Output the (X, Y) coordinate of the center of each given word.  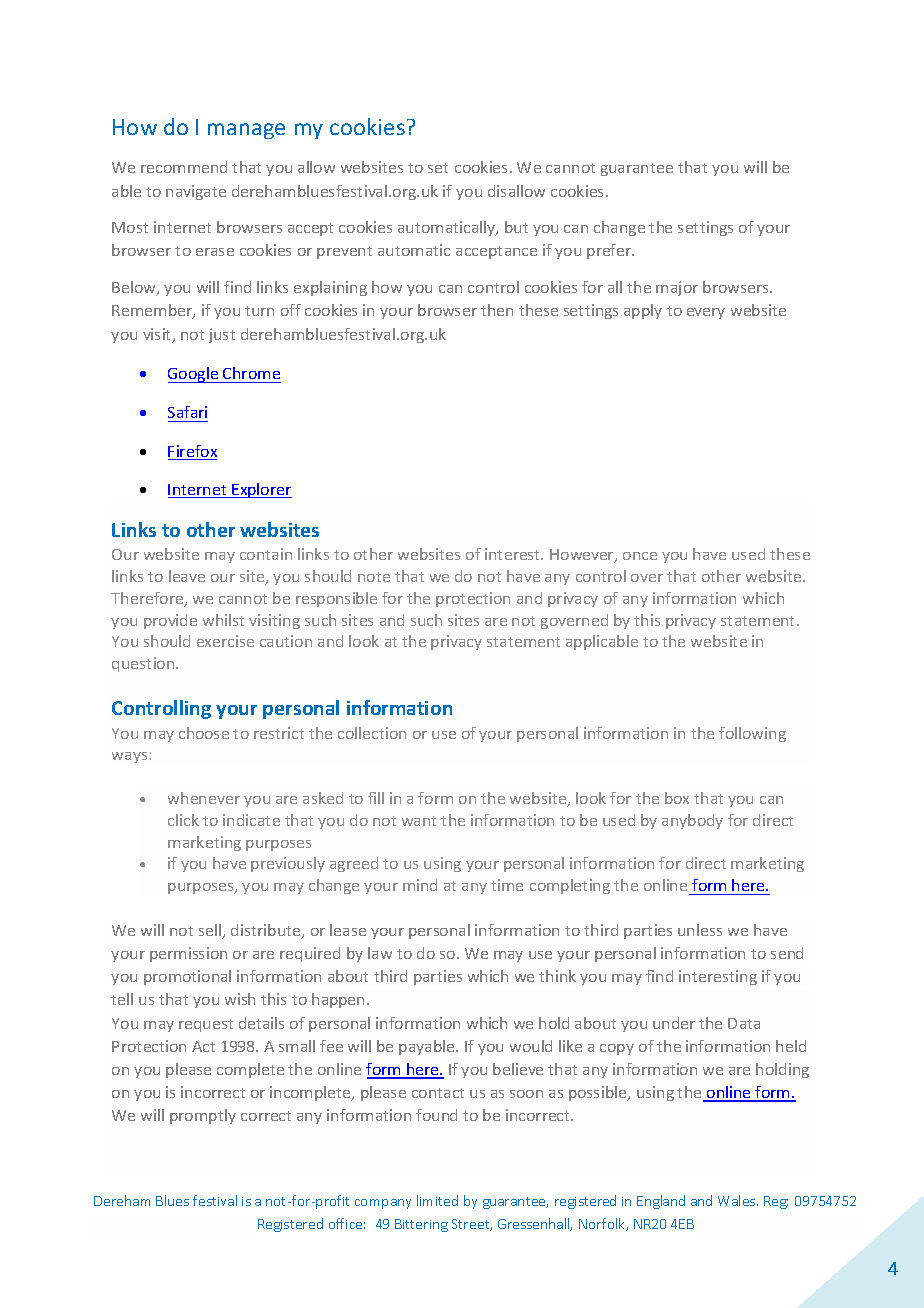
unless (700, 930)
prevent (344, 252)
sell (211, 931)
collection (372, 733)
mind (420, 885)
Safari (187, 412)
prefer (610, 251)
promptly (203, 1116)
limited (437, 1200)
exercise (225, 641)
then (497, 310)
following (752, 734)
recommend (184, 167)
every (706, 313)
